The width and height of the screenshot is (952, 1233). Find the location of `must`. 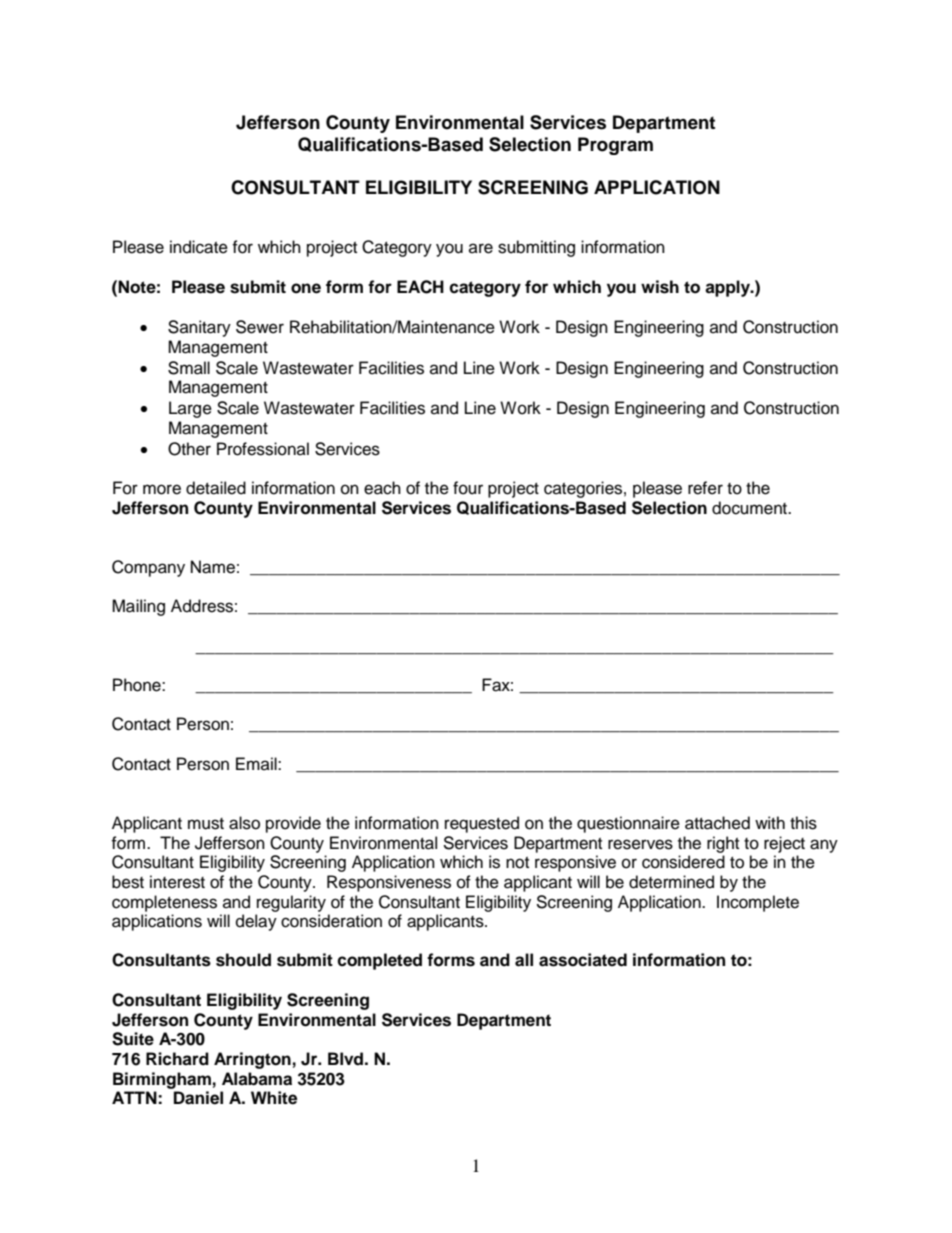

must is located at coordinates (206, 824).
